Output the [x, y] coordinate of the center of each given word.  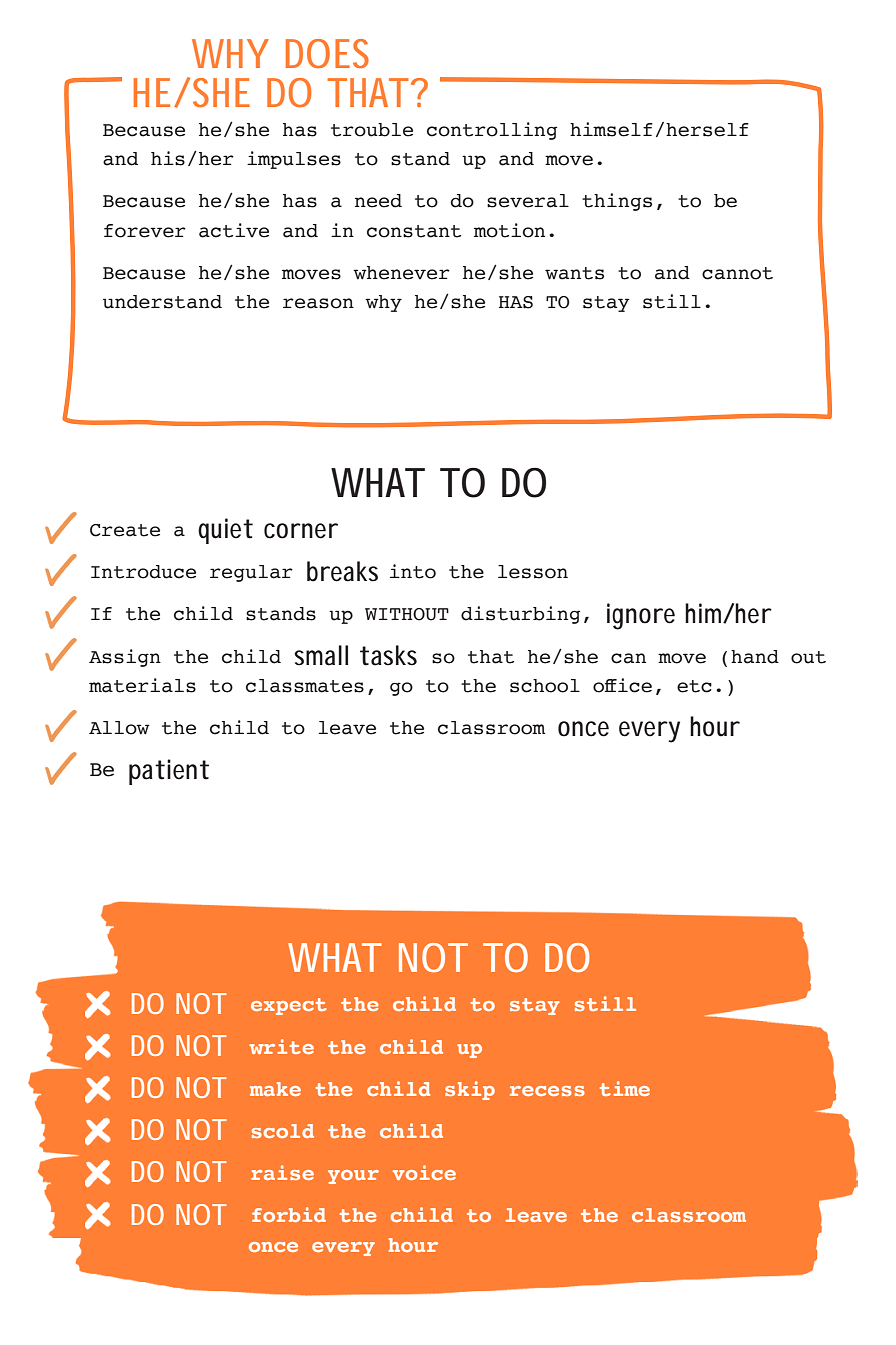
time [625, 1088]
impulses [294, 160]
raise [282, 1172]
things [617, 202]
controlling [492, 131]
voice [424, 1172]
